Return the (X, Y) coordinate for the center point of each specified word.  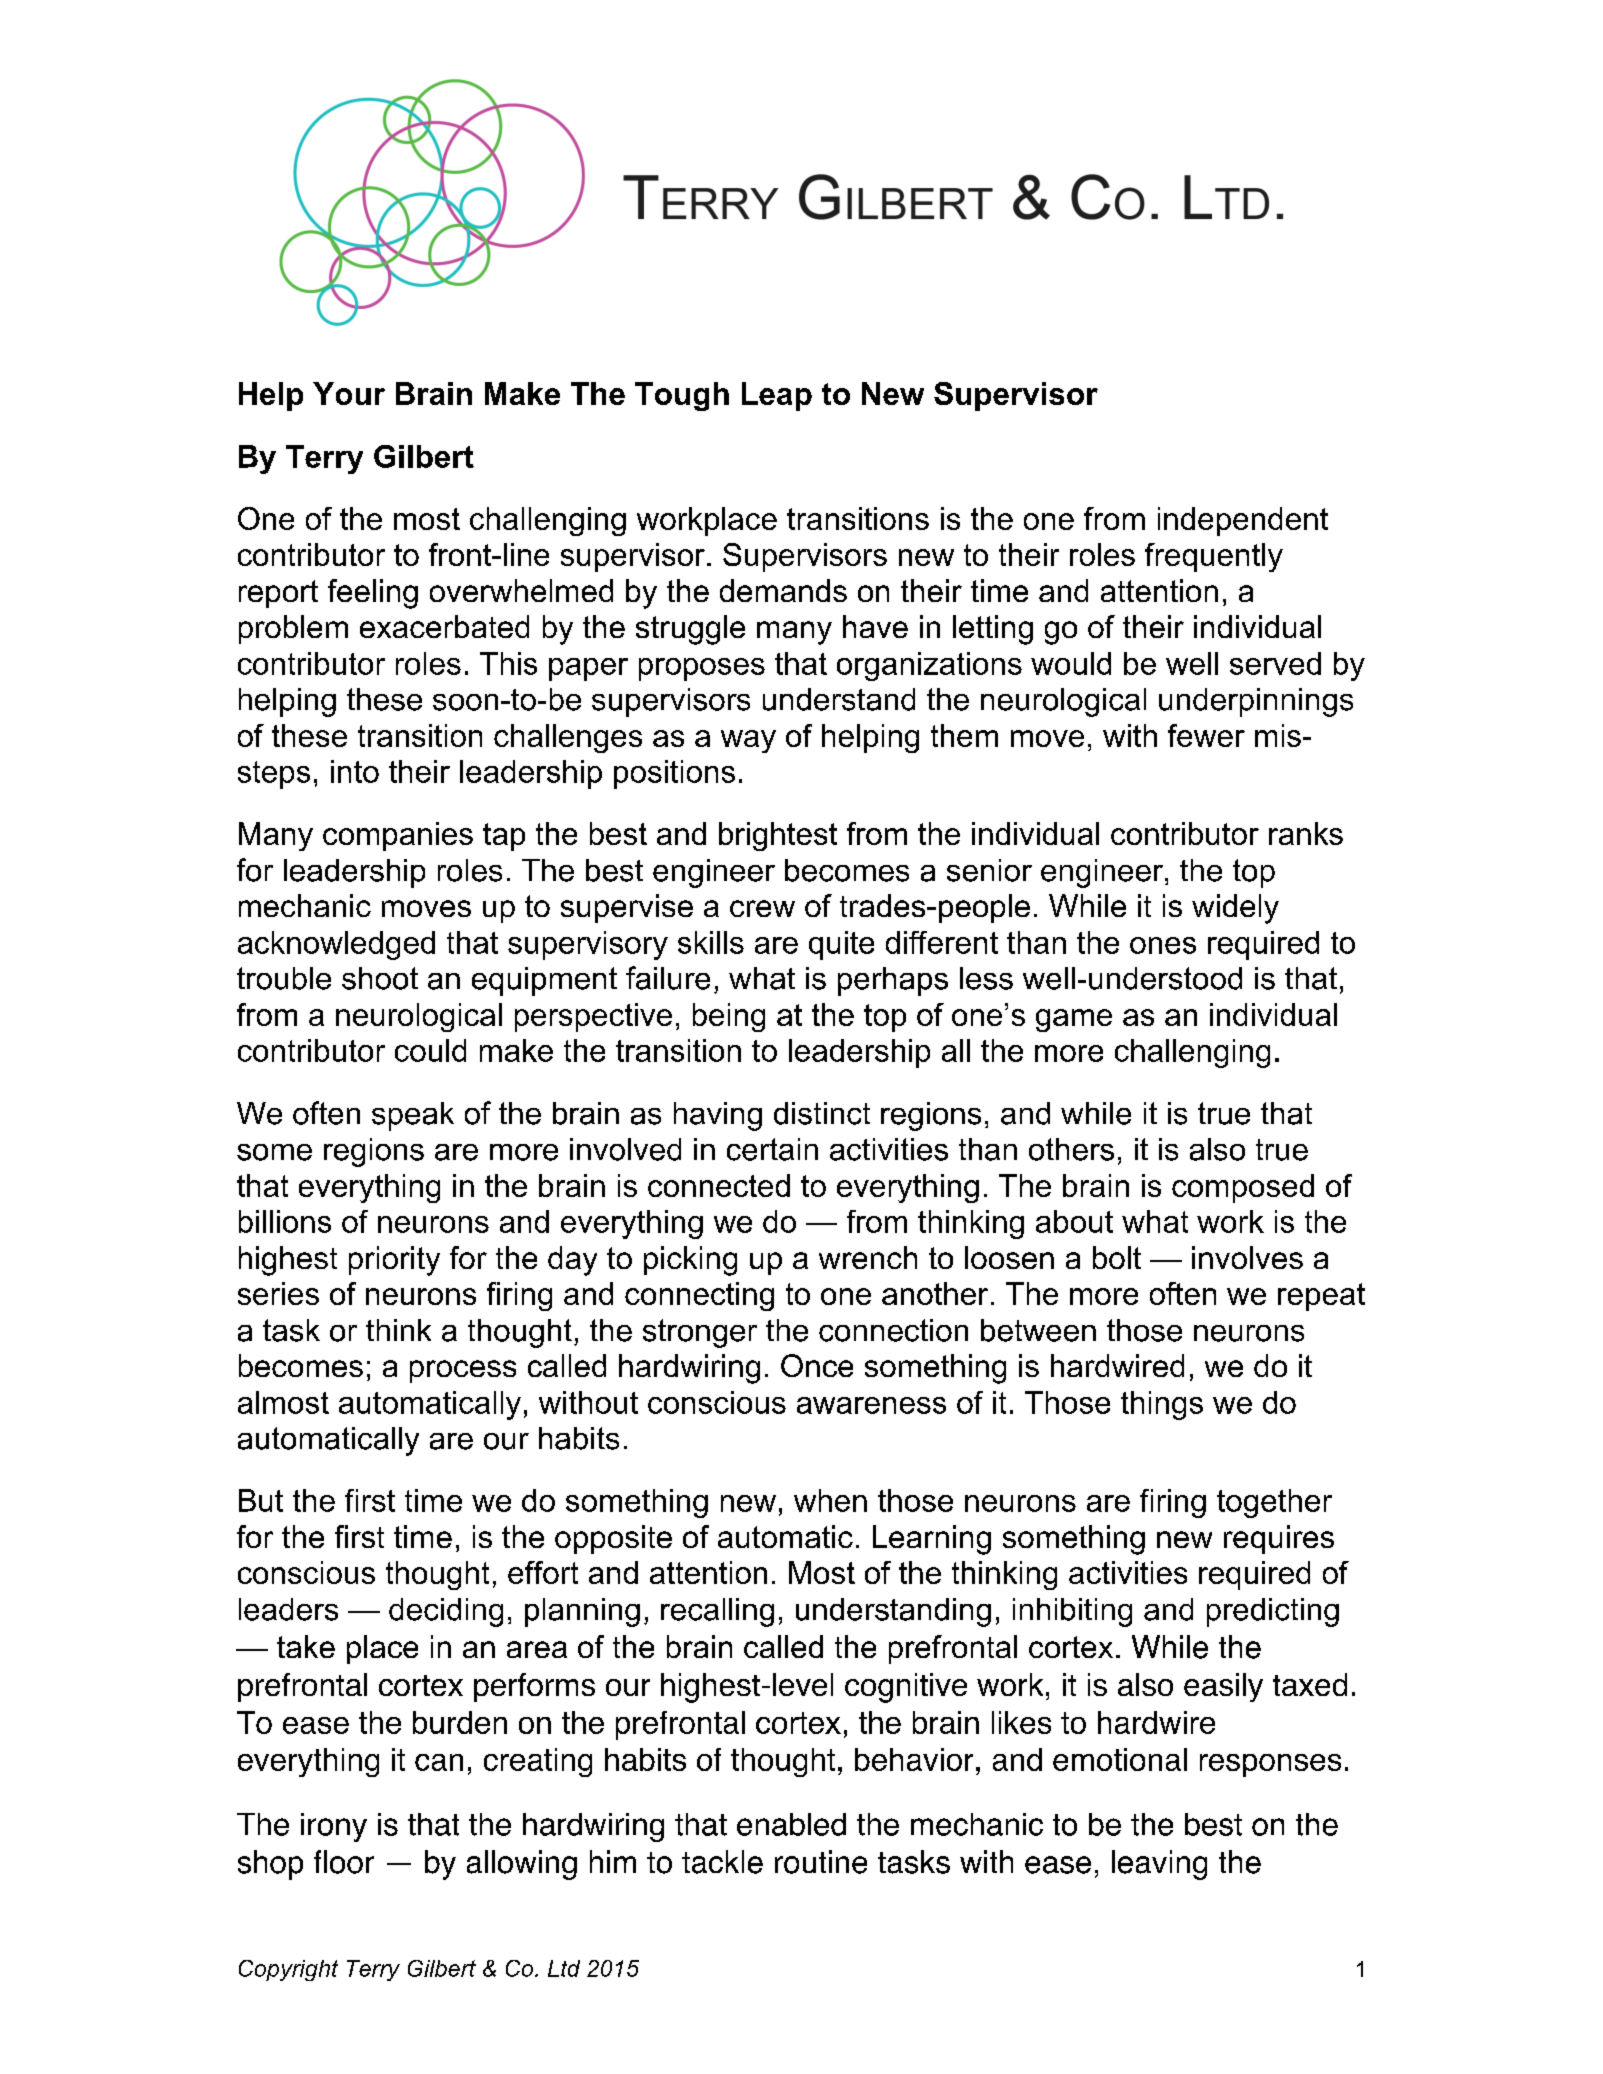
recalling (717, 1612)
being (729, 1017)
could (430, 1050)
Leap (777, 396)
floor (344, 1862)
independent (1243, 521)
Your (349, 393)
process (463, 1371)
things (1162, 1405)
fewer (1206, 735)
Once (817, 1365)
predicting (1273, 1612)
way (748, 741)
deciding (446, 1612)
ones (1163, 945)
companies (398, 836)
